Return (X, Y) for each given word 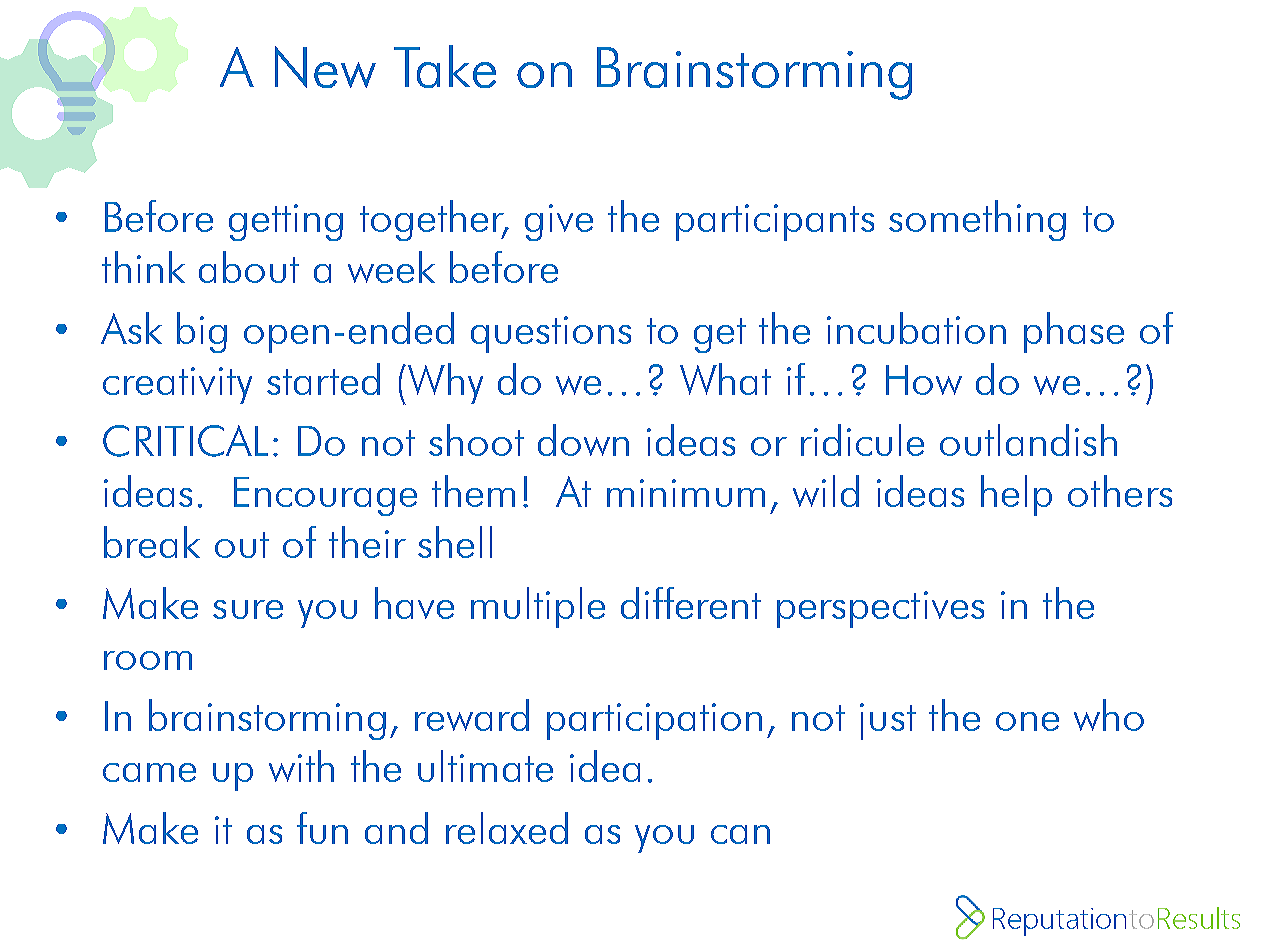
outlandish (1028, 440)
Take (445, 66)
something (977, 220)
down (583, 440)
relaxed (507, 828)
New (325, 67)
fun (322, 828)
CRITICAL (185, 441)
